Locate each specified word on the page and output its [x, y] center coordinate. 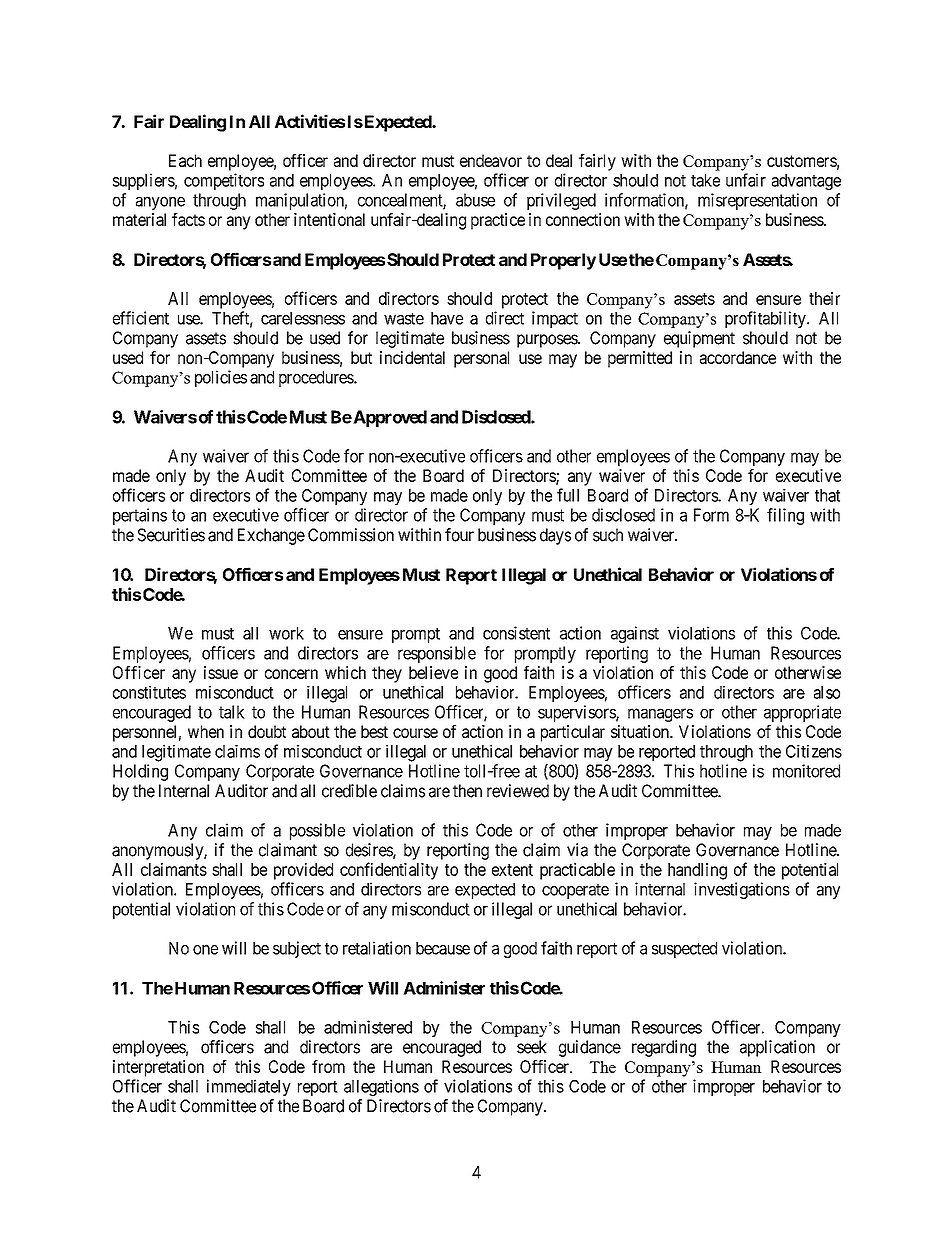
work [286, 633]
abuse [475, 200]
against [635, 634]
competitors [224, 181]
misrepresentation [757, 201]
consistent [516, 633]
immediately [249, 1087]
